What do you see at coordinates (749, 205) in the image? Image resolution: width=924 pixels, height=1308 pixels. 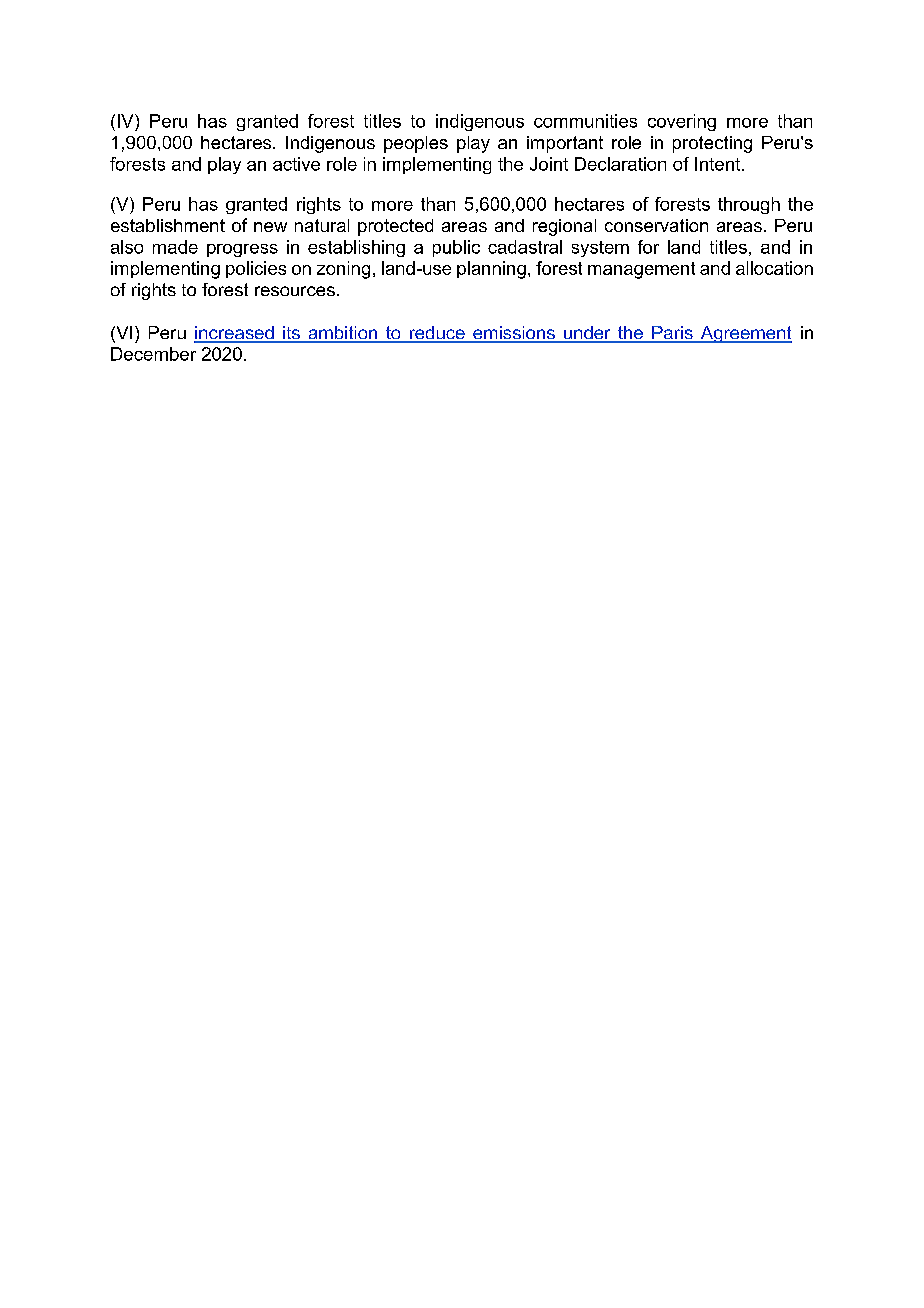 I see `through` at bounding box center [749, 205].
